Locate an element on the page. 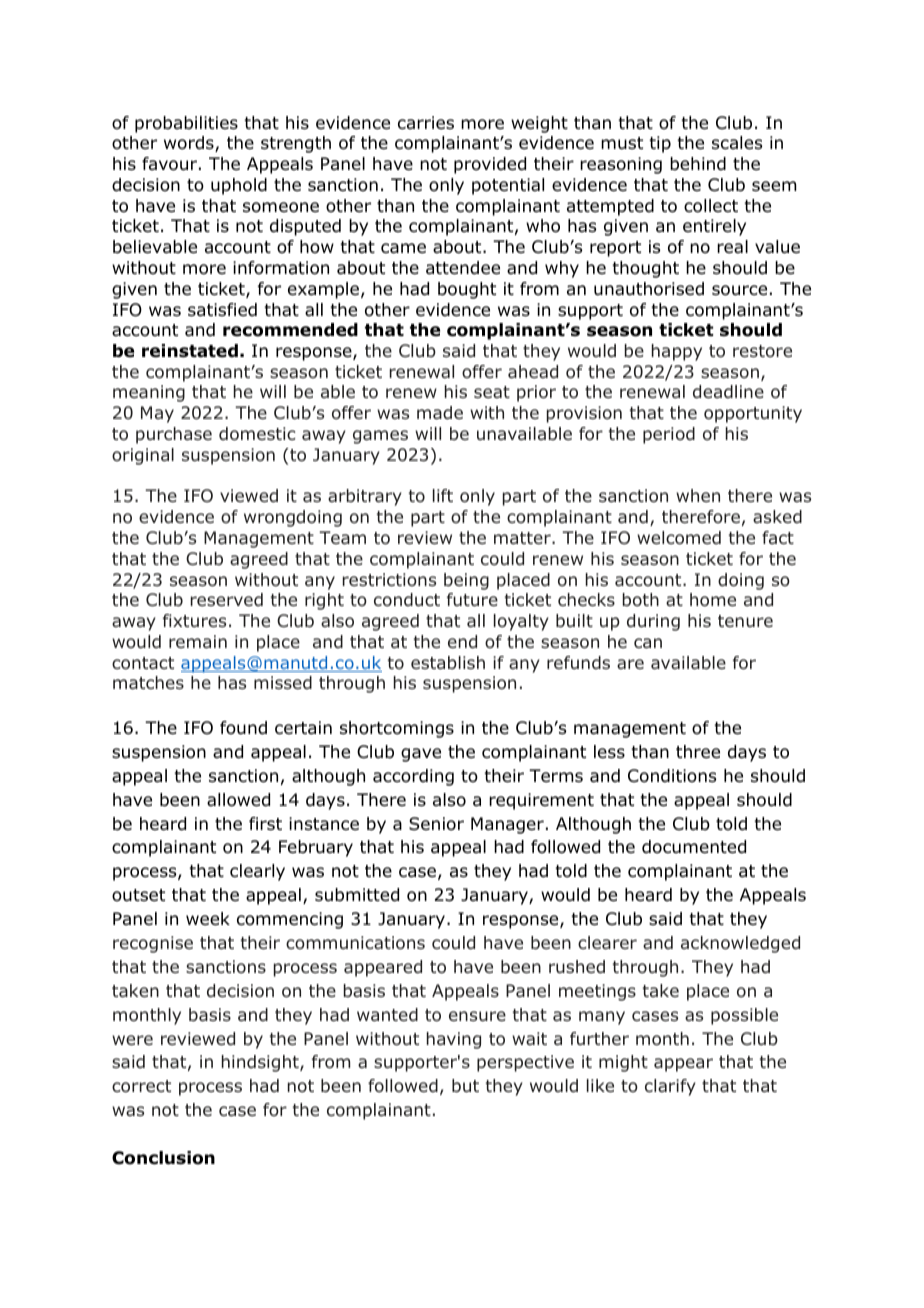 The height and width of the page is (1308, 924). but is located at coordinates (465, 1086).
